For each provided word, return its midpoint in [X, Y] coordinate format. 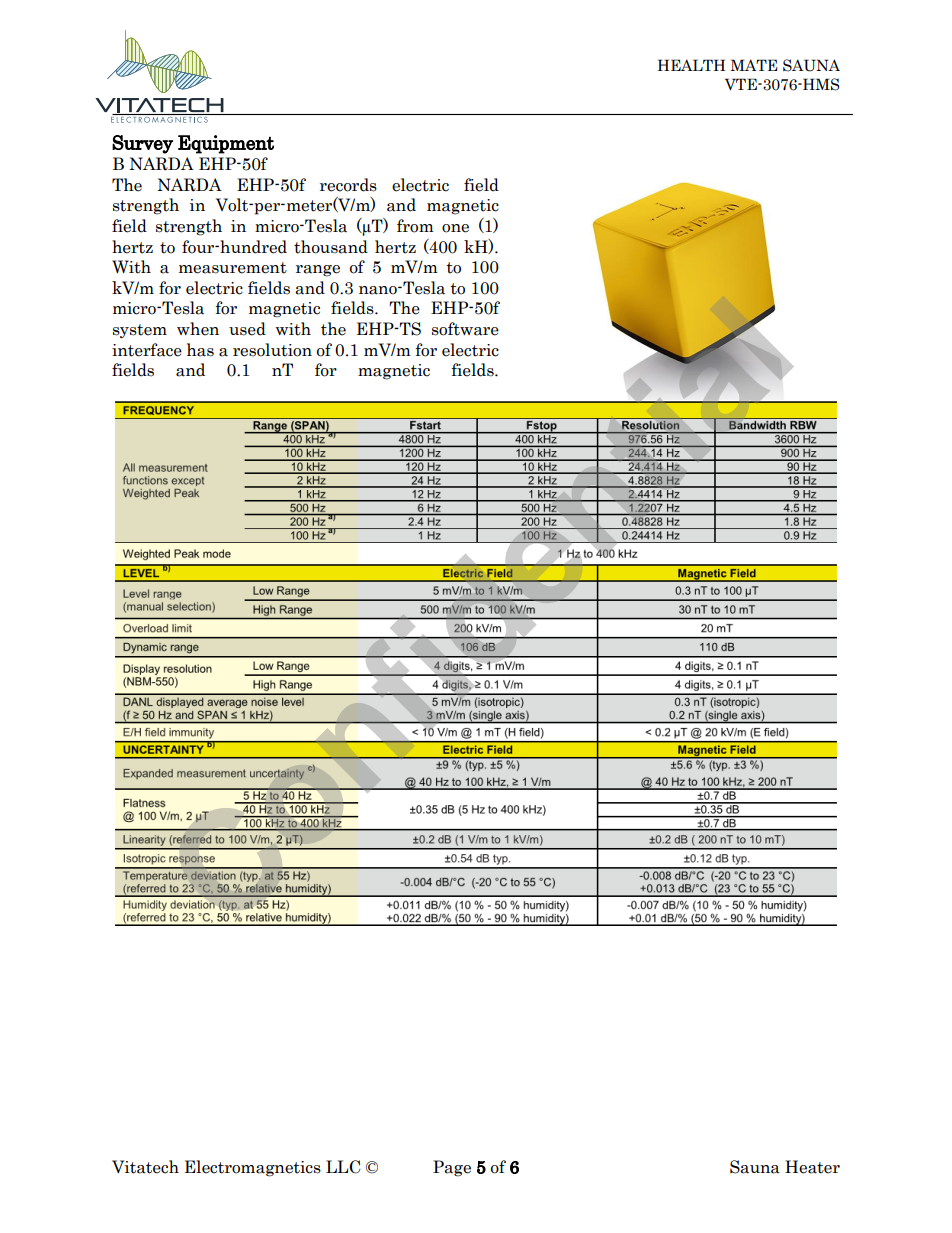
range [318, 271]
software [465, 329]
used [247, 329]
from [415, 226]
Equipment [226, 144]
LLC [343, 1167]
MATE [754, 65]
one [455, 228]
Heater [812, 1167]
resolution [272, 350]
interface [147, 350]
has [200, 350]
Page [452, 1168]
